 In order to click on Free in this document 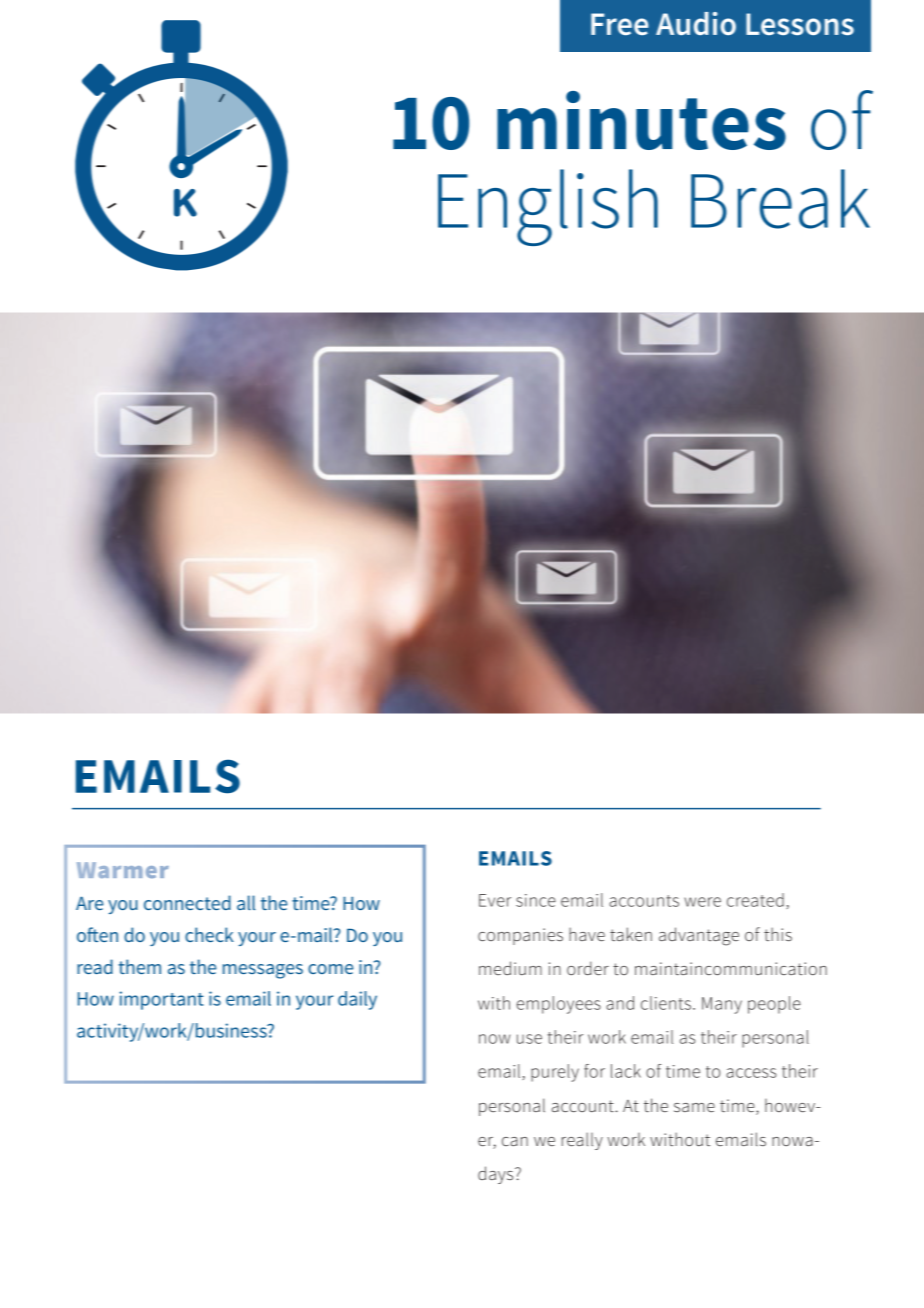, I will do `click(619, 24)`.
